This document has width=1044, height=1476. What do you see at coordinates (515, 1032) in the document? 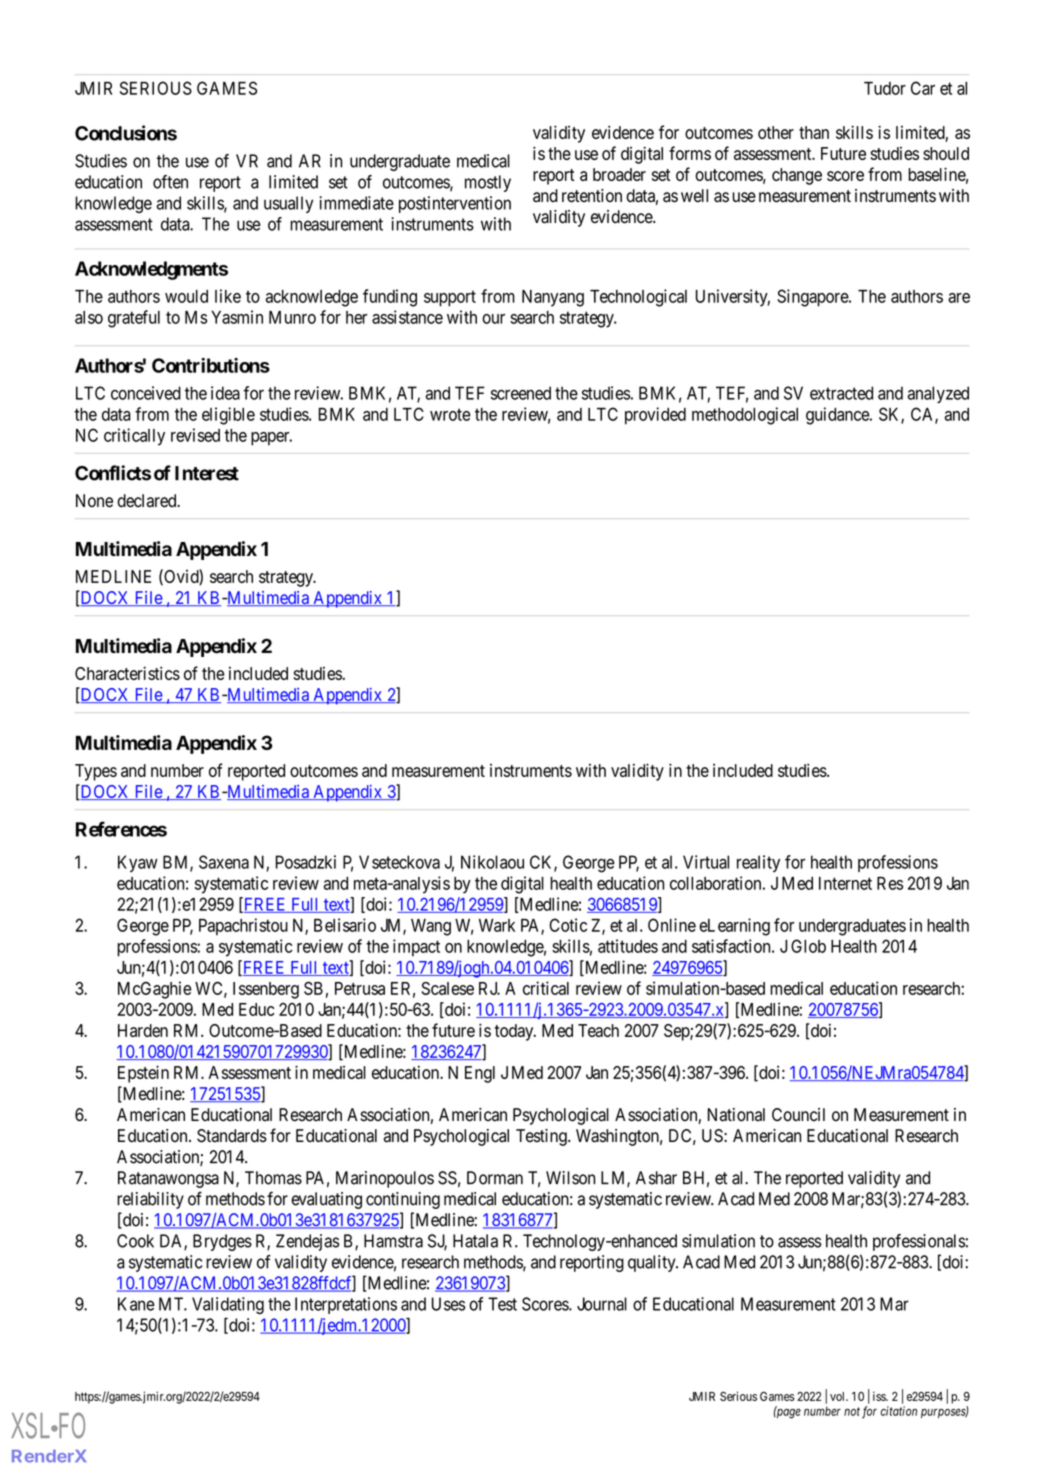
I see `today` at bounding box center [515, 1032].
